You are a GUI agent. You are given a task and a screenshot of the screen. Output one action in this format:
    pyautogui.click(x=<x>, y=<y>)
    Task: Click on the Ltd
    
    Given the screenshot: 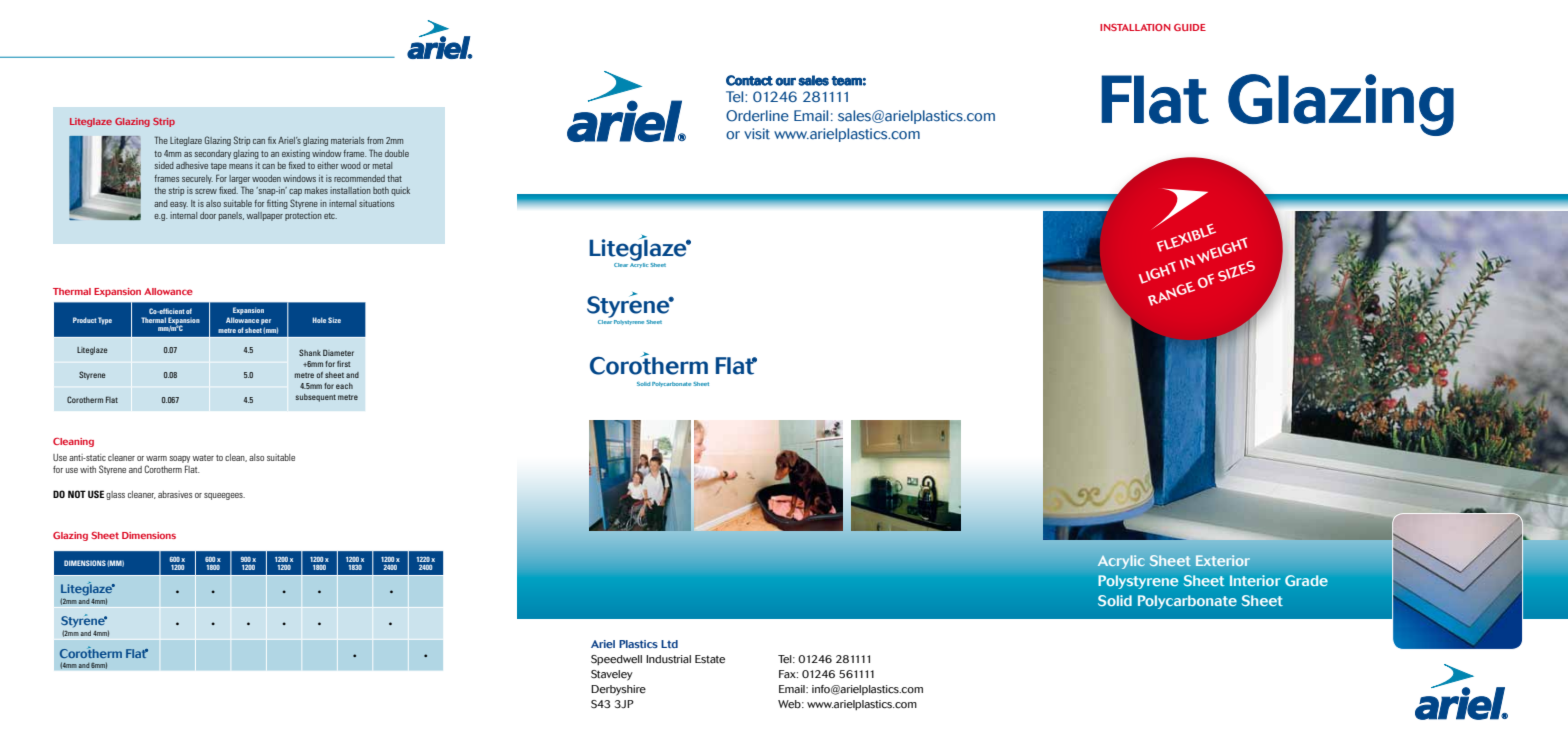 What is the action you would take?
    pyautogui.click(x=669, y=644)
